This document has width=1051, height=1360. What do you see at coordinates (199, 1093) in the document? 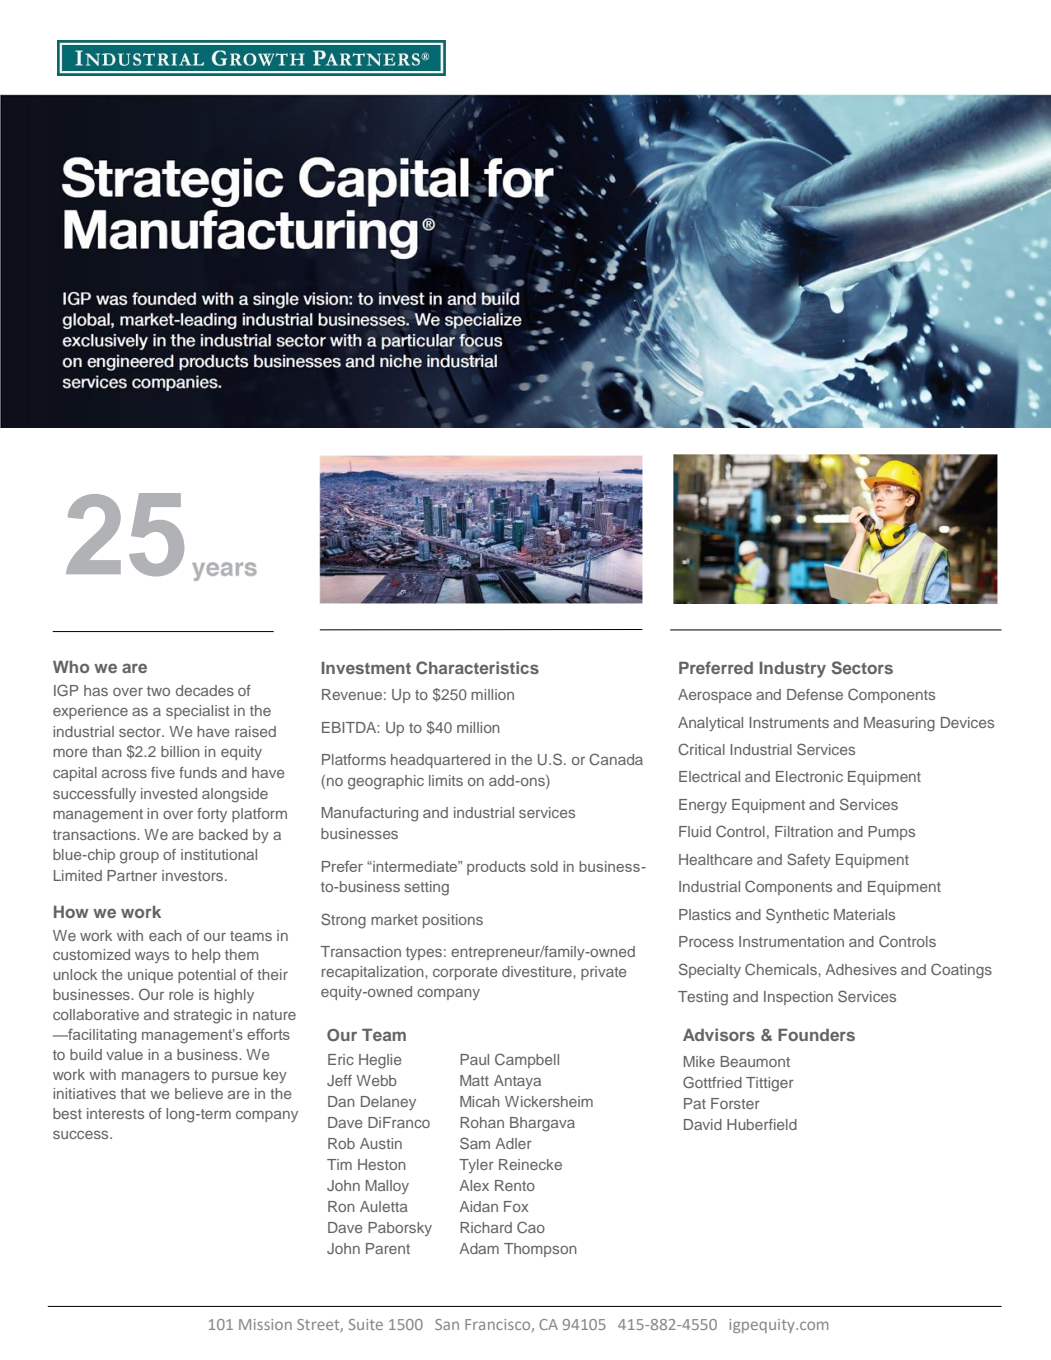
I see `believe` at bounding box center [199, 1093].
